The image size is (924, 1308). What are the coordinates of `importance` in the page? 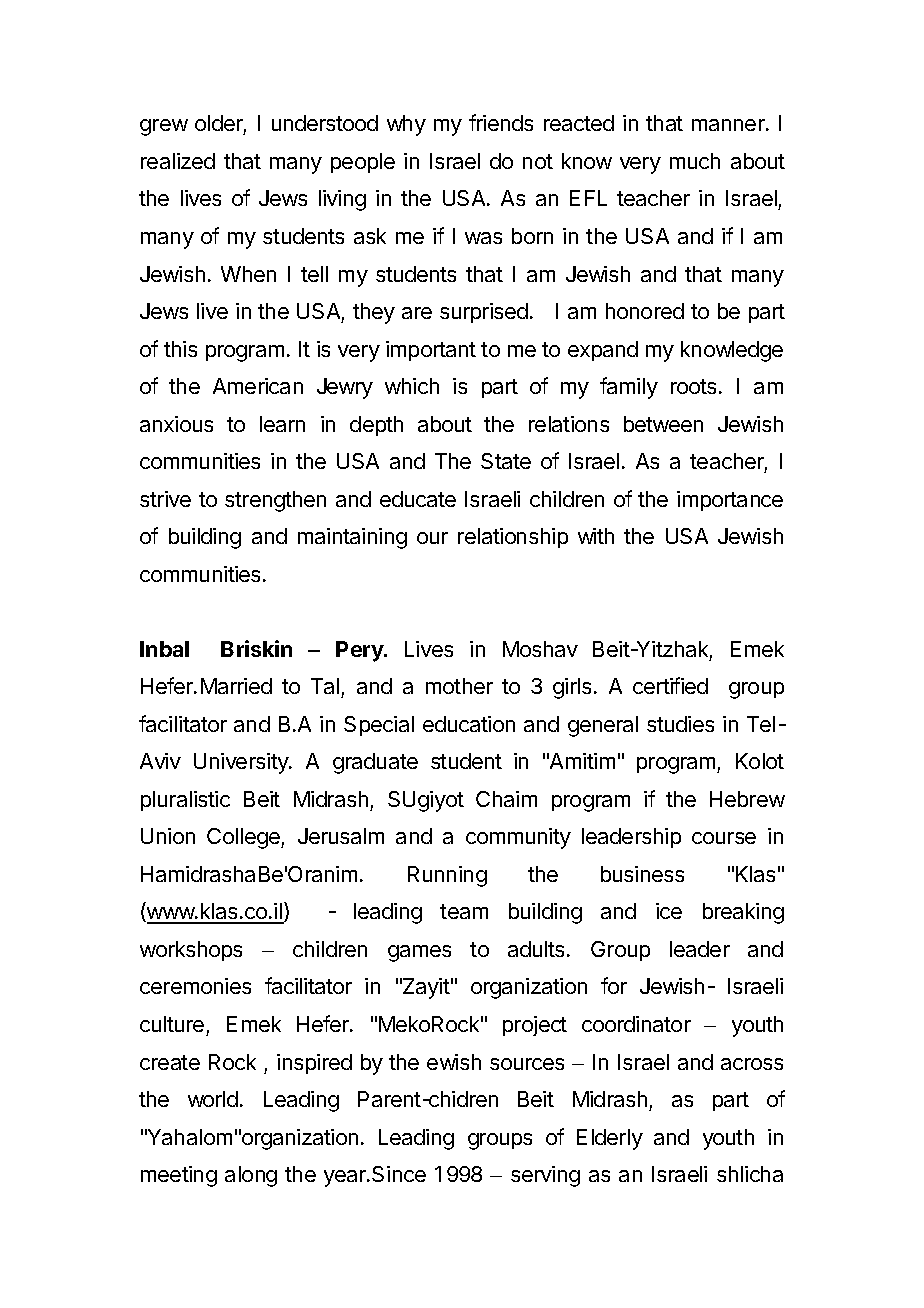 It's located at (730, 501).
